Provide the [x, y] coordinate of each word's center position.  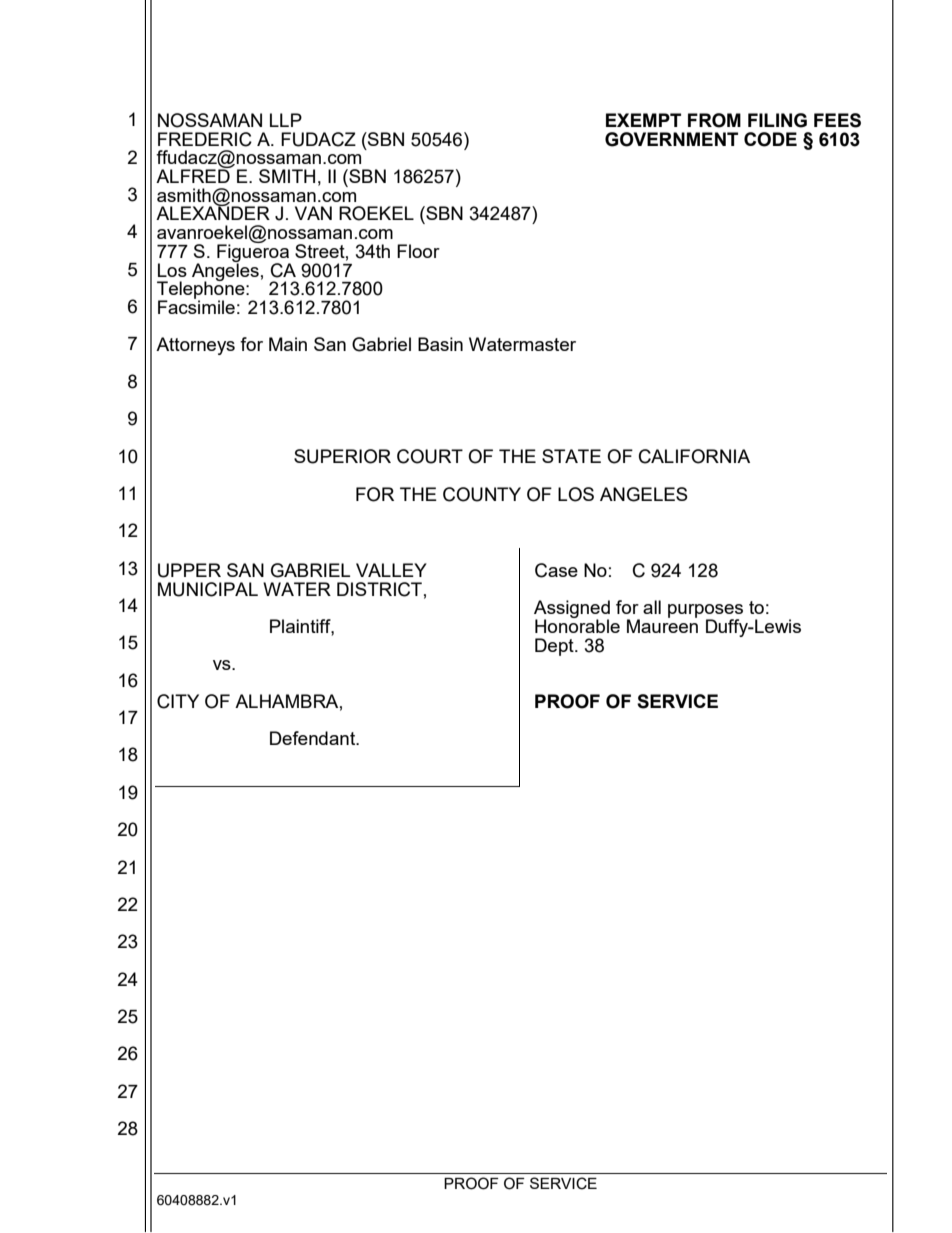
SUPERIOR [342, 456]
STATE [571, 456]
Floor [418, 251]
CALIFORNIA [694, 456]
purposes [705, 612]
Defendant [314, 738]
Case [556, 570]
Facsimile [196, 306]
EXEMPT [643, 120]
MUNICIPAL [208, 589]
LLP [286, 120]
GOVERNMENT [671, 139]
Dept [555, 647]
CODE [770, 139]
